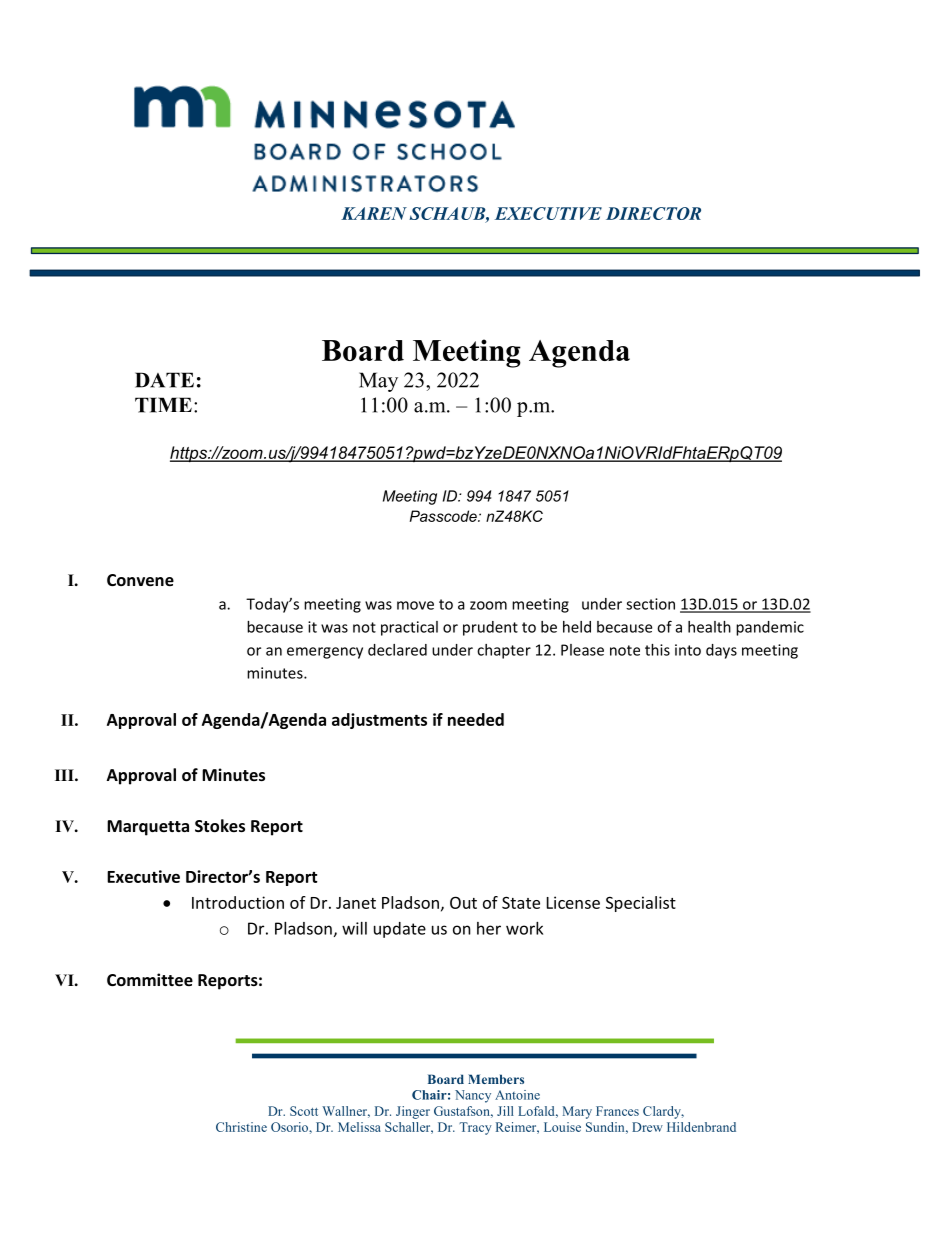 This document has height=1233, width=952. What do you see at coordinates (374, 213) in the document?
I see `KAREN` at bounding box center [374, 213].
